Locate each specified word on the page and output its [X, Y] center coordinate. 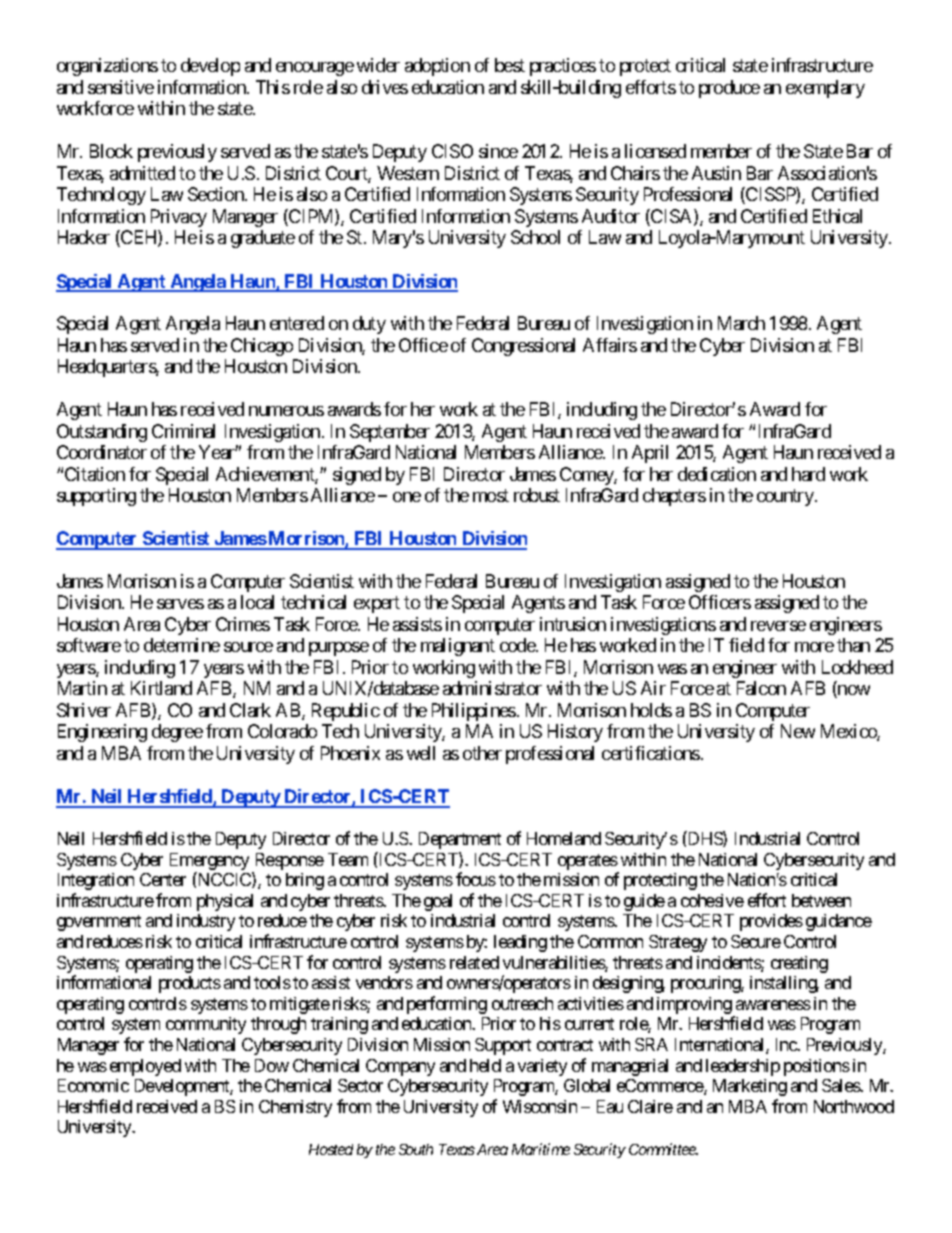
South [416, 1149]
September [390, 433]
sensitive [121, 87]
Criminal [183, 431]
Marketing [750, 1087]
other [482, 753]
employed [145, 1067]
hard [808, 474]
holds [651, 710]
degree [177, 733]
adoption [437, 67]
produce [729, 89]
